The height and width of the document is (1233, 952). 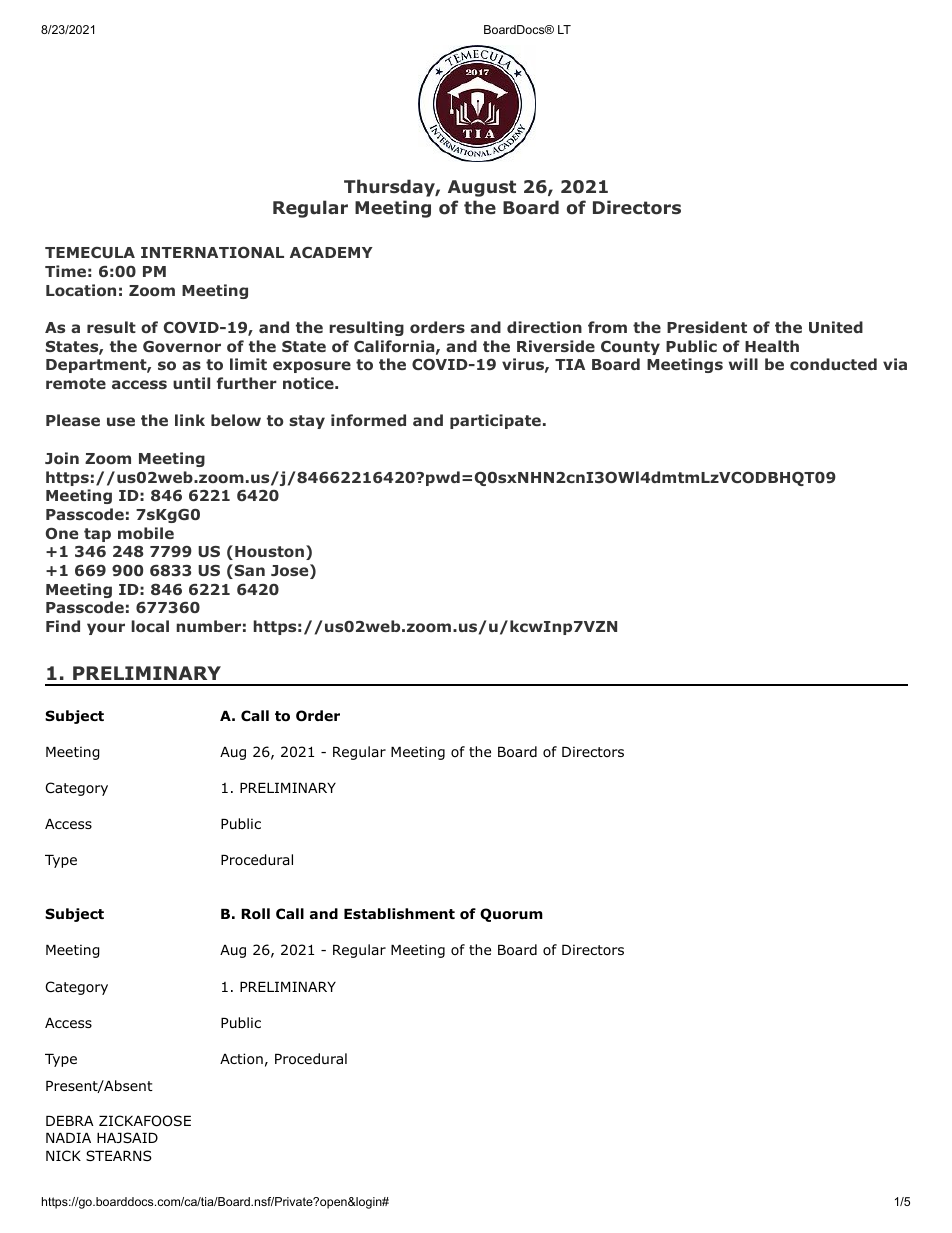 What do you see at coordinates (150, 626) in the document?
I see `local` at bounding box center [150, 626].
